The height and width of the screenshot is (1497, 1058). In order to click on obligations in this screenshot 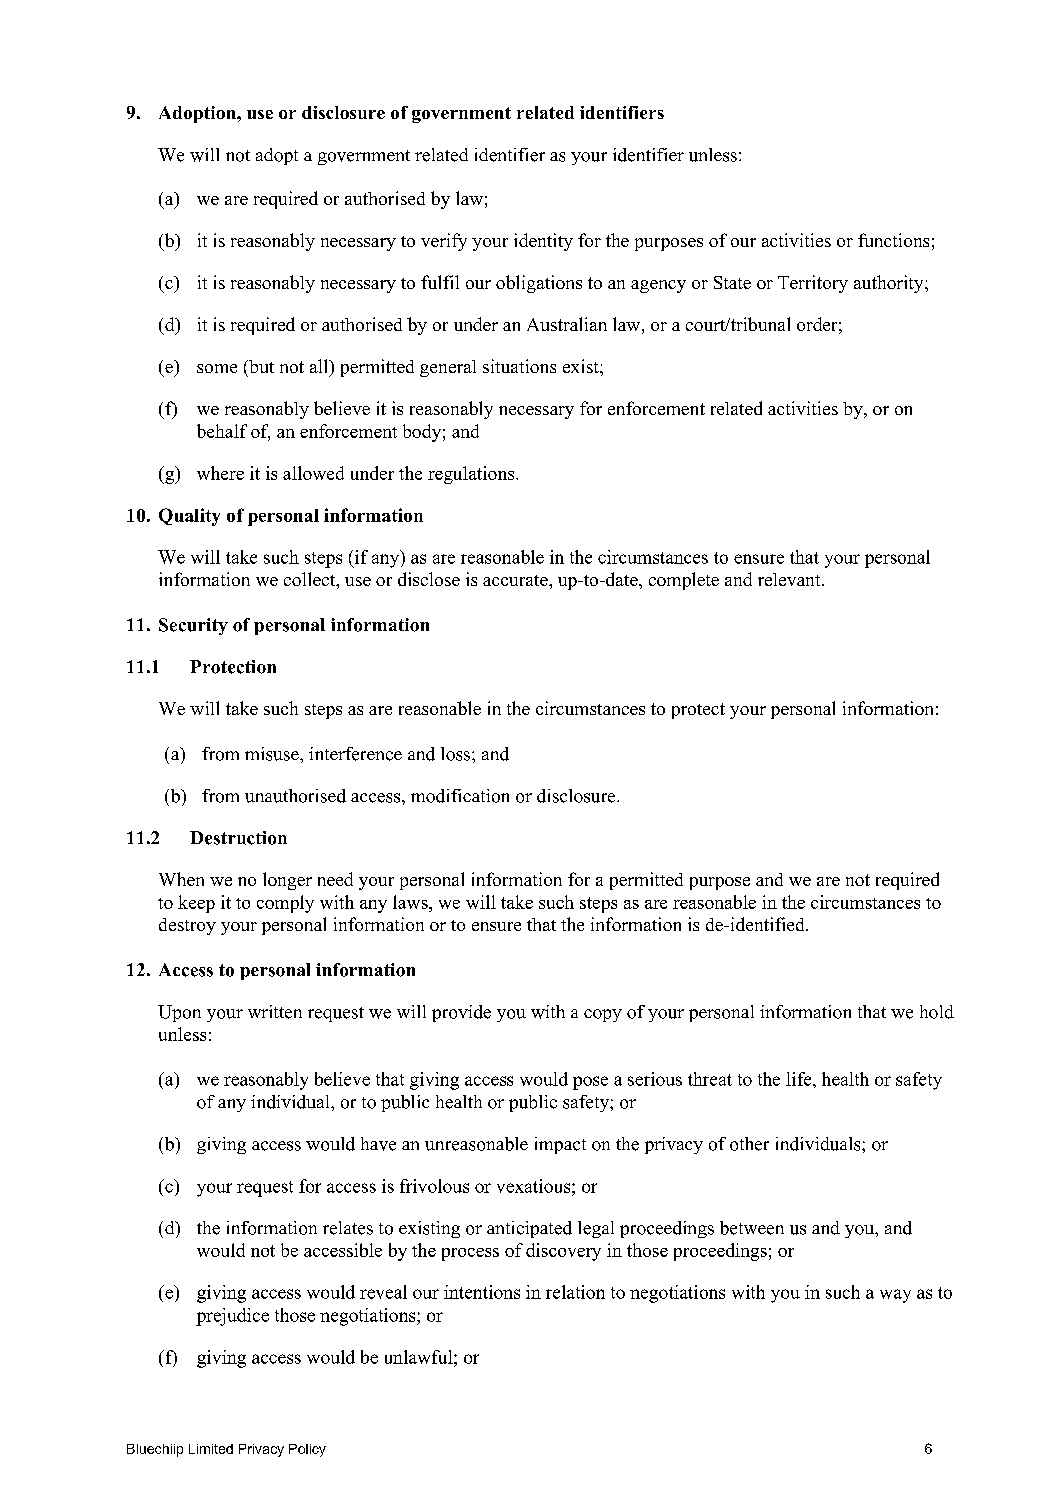, I will do `click(539, 284)`.
